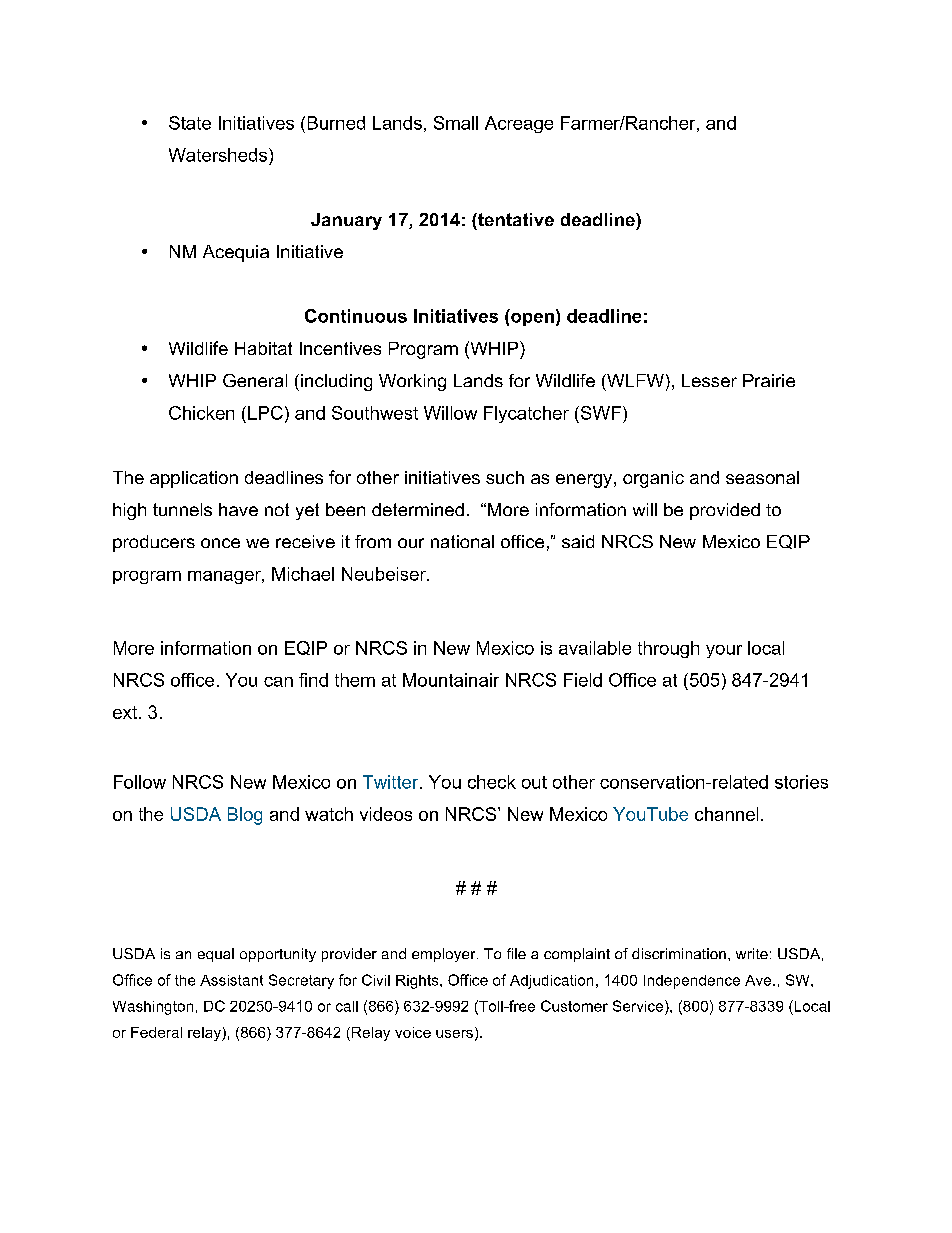 The height and width of the page is (1233, 952). What do you see at coordinates (454, 1034) in the page?
I see `users` at bounding box center [454, 1034].
